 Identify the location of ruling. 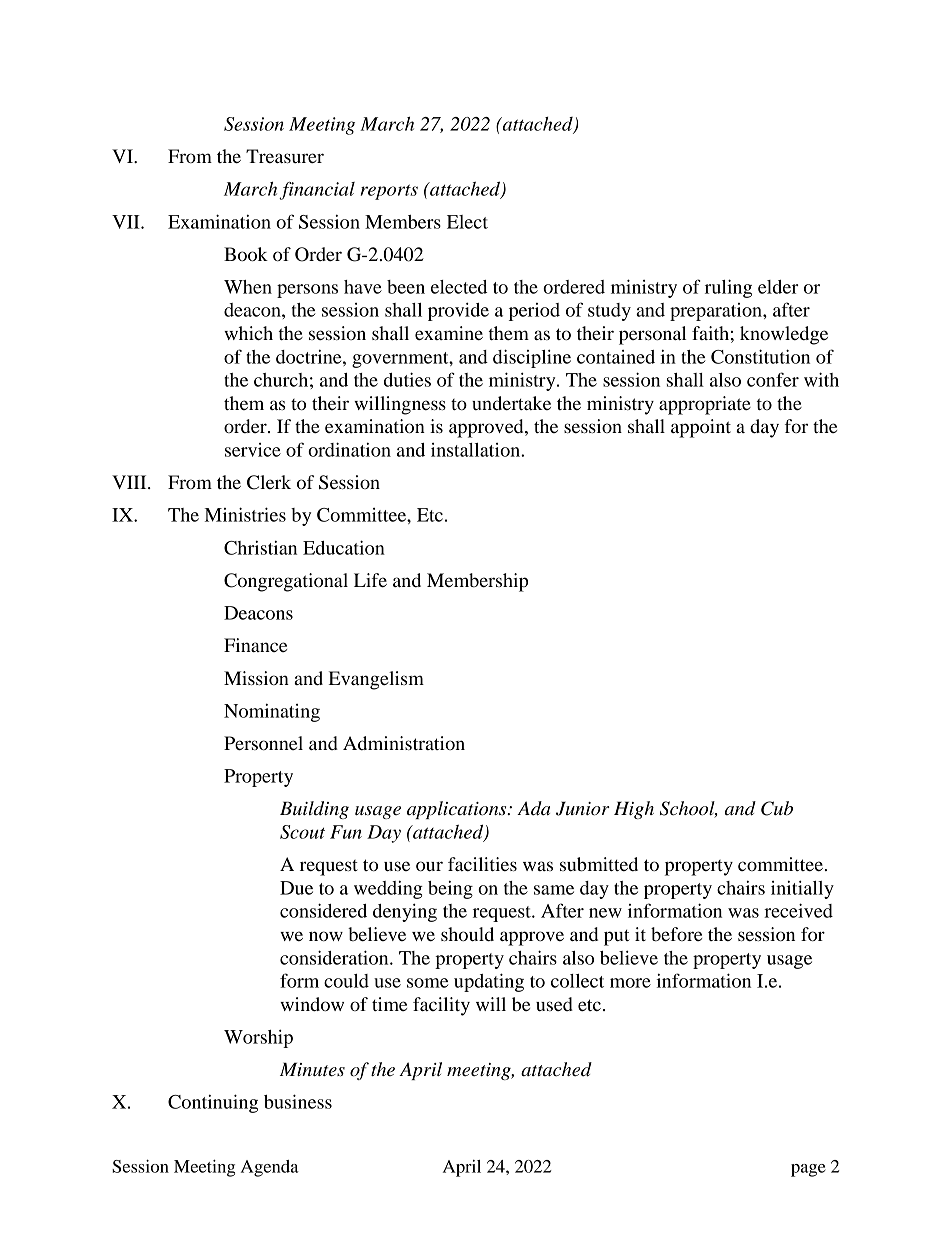
(728, 288).
